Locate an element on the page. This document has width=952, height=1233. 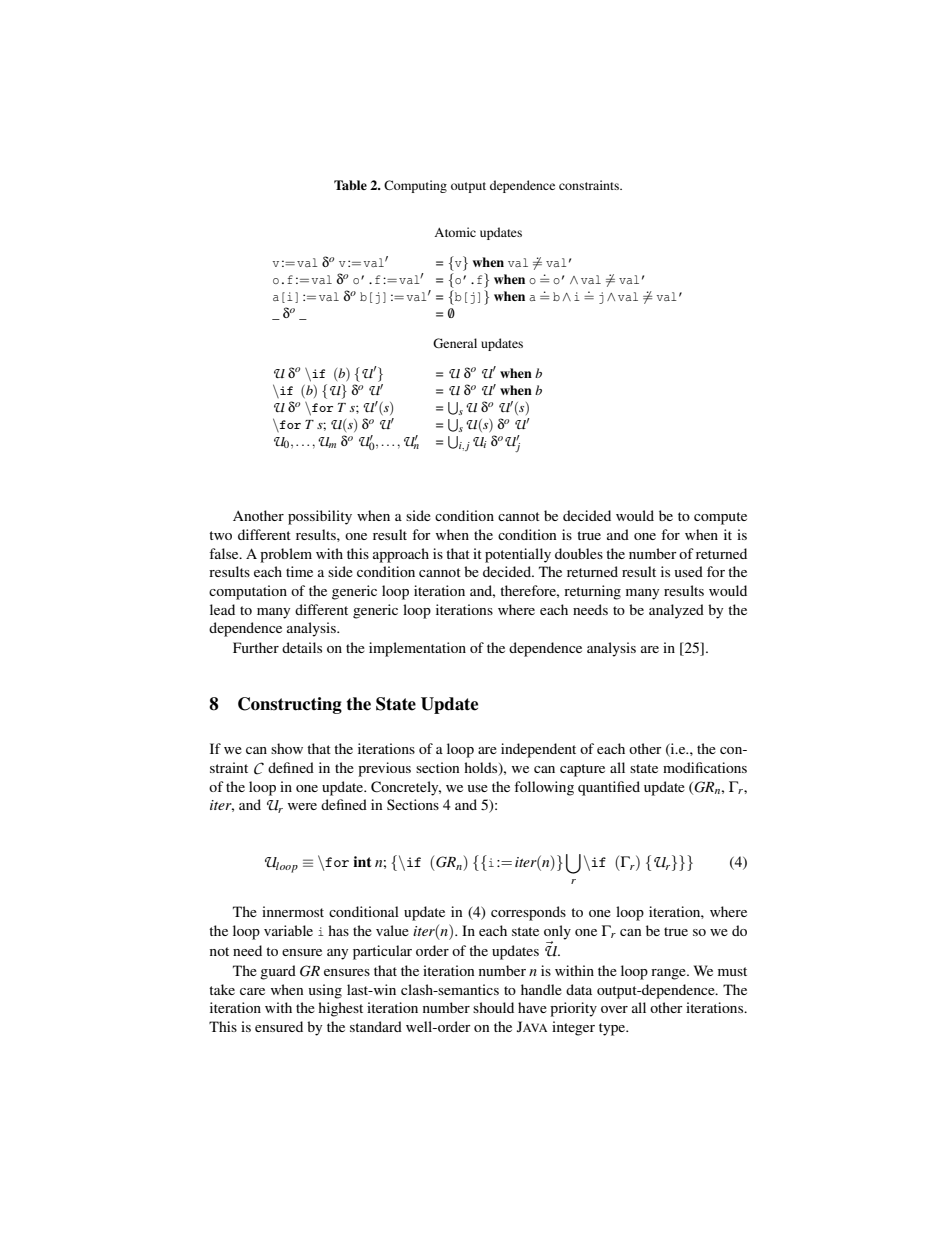
Atomic is located at coordinates (455, 232).
